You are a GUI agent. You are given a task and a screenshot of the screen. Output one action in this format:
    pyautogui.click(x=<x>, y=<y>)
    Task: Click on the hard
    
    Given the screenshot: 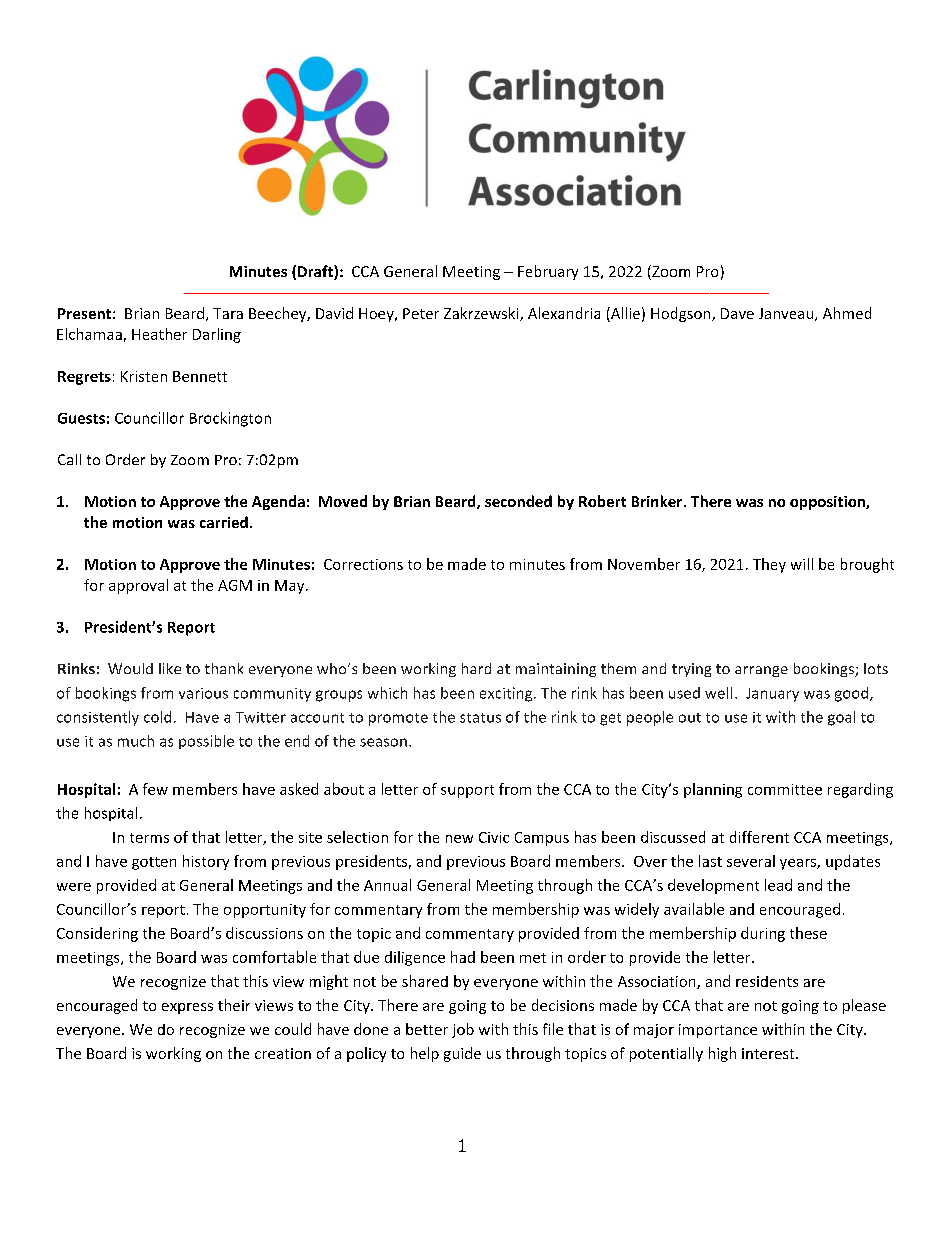 What is the action you would take?
    pyautogui.click(x=476, y=668)
